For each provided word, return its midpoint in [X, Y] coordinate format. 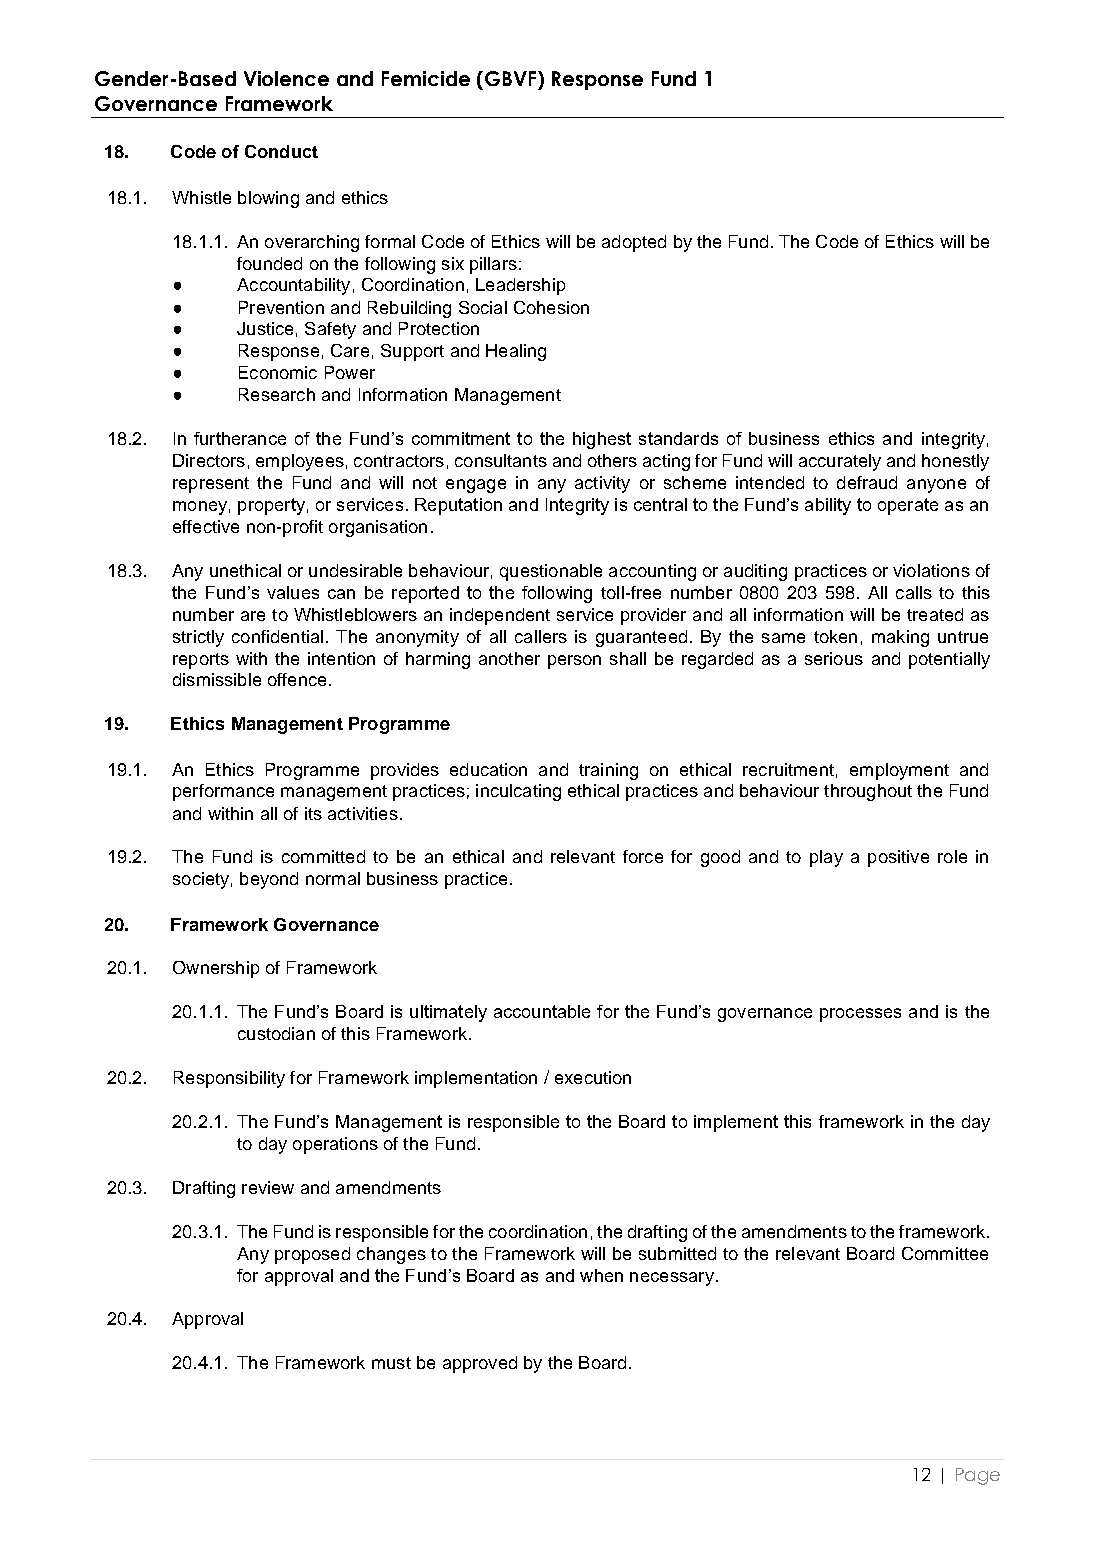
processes [860, 1015]
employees [300, 462]
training [608, 771]
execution [593, 1077]
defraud [867, 482]
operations [335, 1145]
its [313, 813]
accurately [840, 462]
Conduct [281, 151]
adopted [634, 243]
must [391, 1363]
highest [602, 440]
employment [899, 771]
